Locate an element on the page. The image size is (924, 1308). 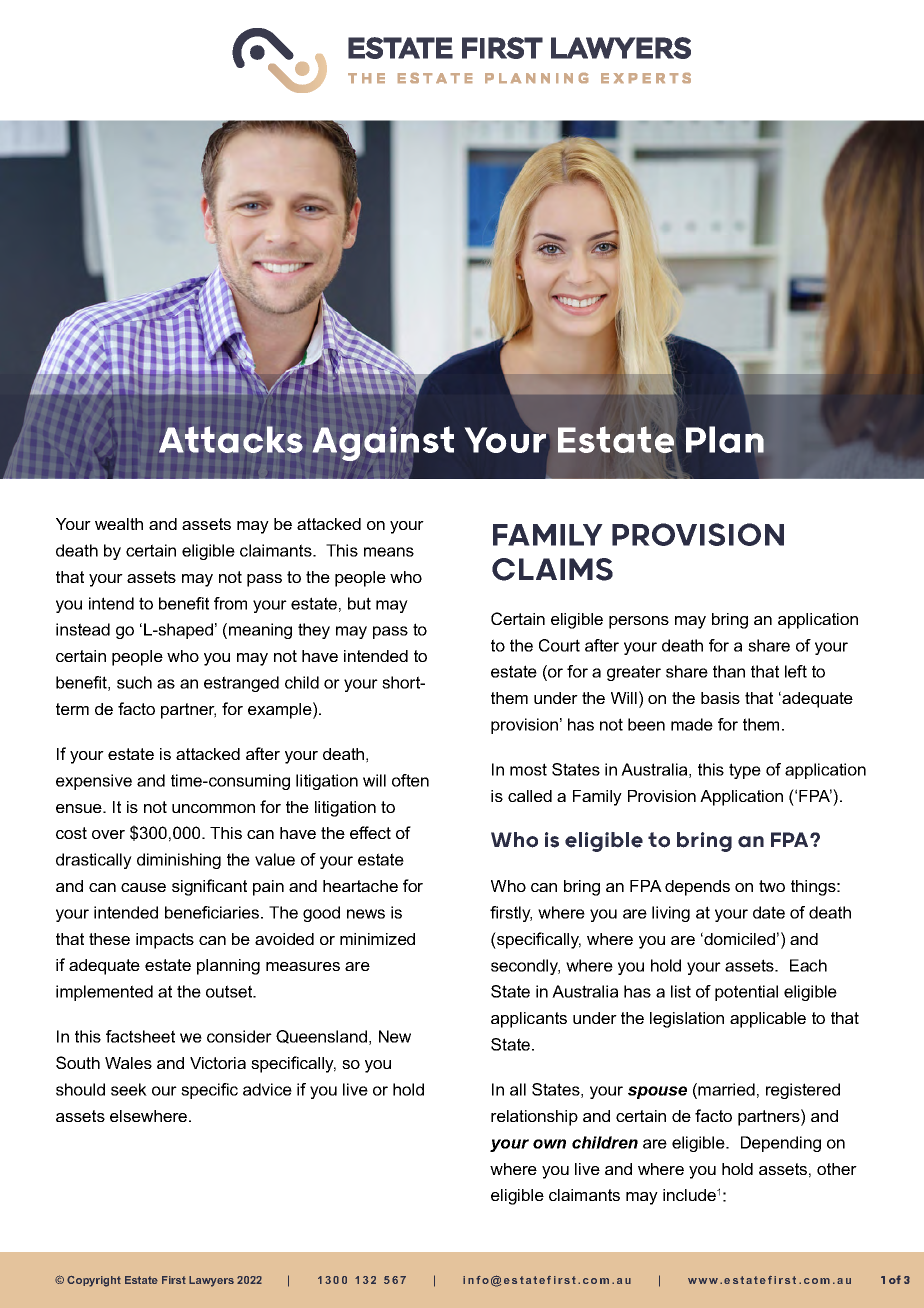
Court is located at coordinates (559, 645).
